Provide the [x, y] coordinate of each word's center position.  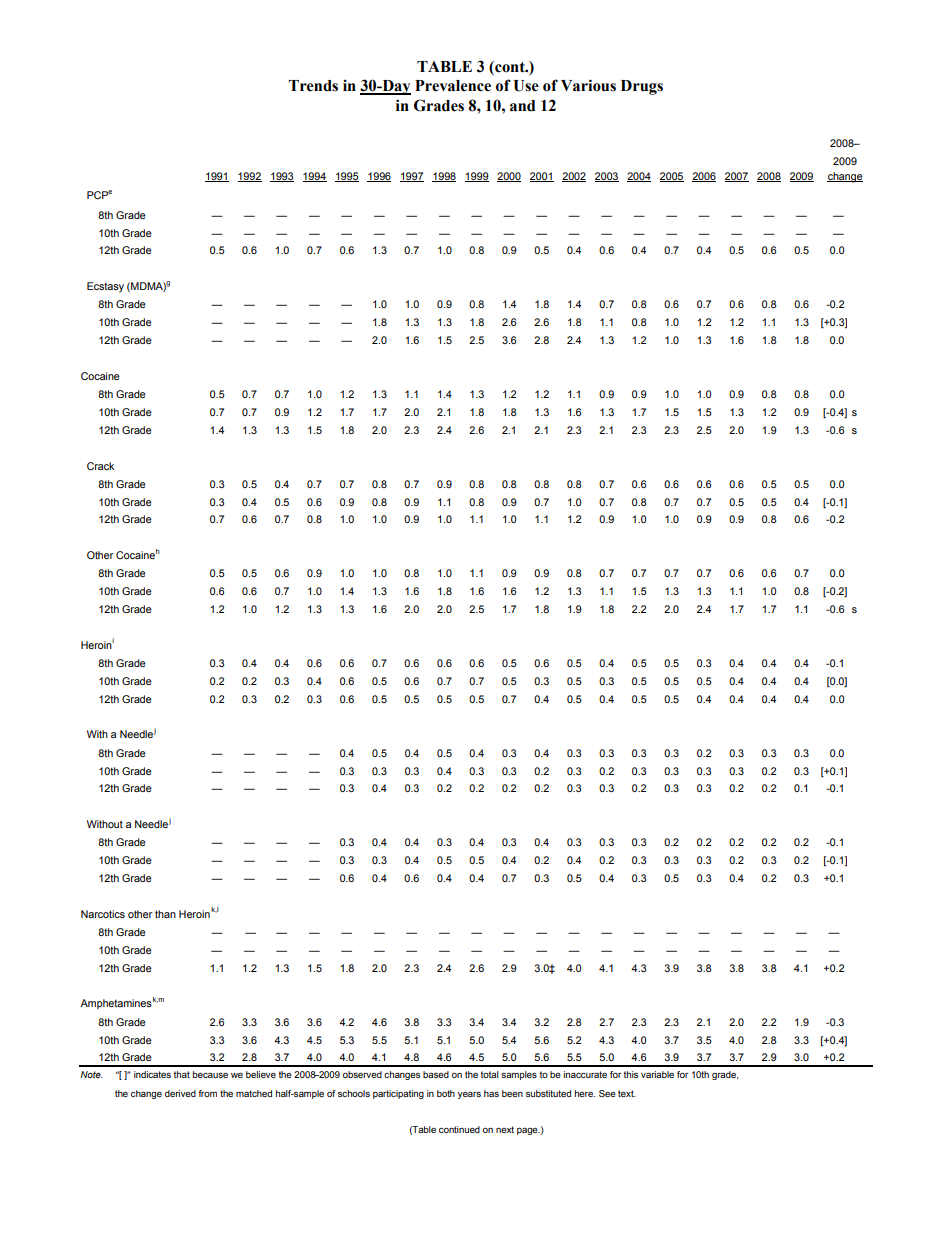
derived [180, 1093]
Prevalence [453, 86]
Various [588, 85]
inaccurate [585, 1074]
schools [354, 1093]
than [165, 914]
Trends [313, 86]
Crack [100, 466]
